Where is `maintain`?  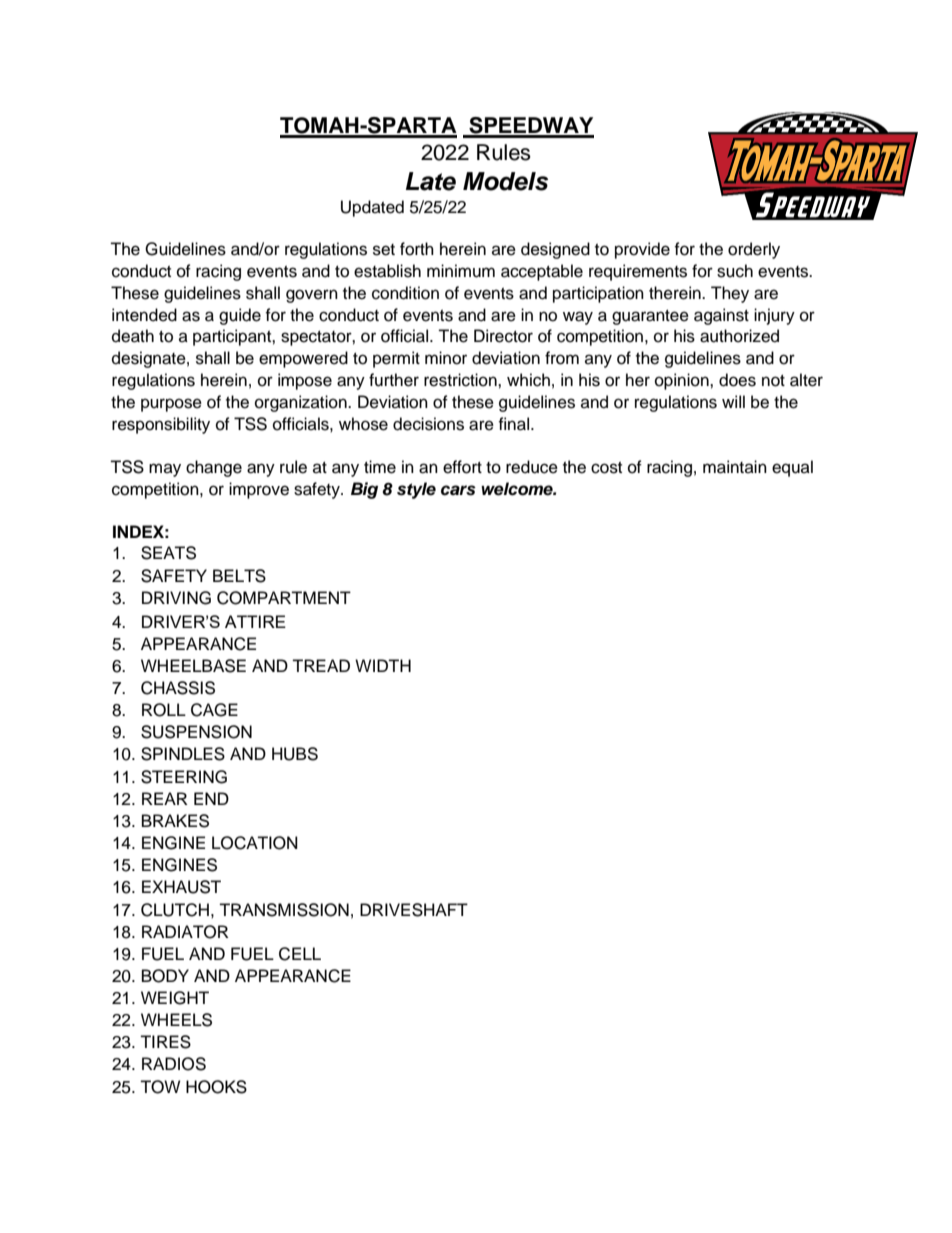
maintain is located at coordinates (735, 467).
